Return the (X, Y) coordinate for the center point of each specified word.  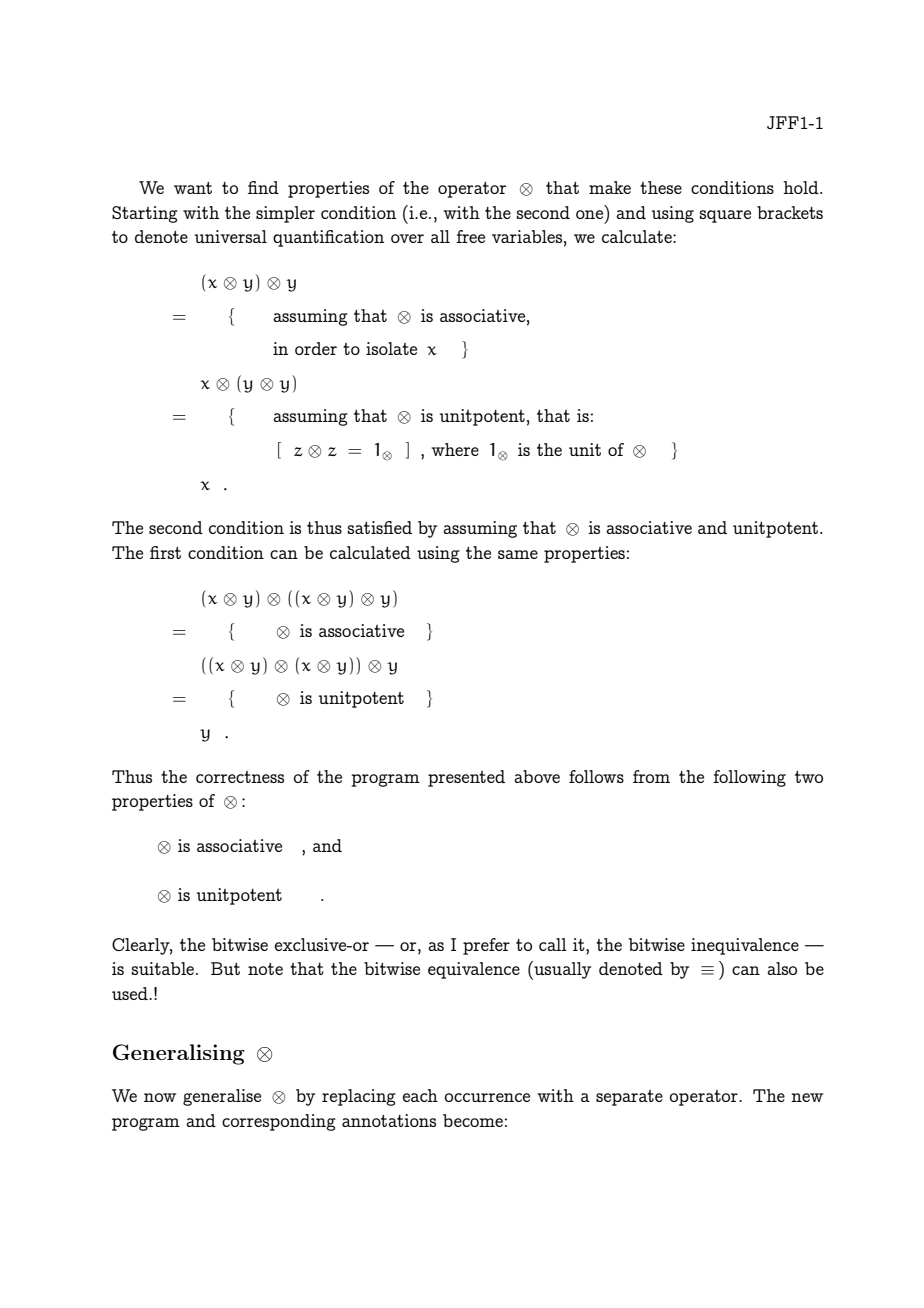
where (455, 449)
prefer (486, 946)
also (782, 968)
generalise (222, 1097)
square (725, 216)
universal (231, 236)
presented (466, 778)
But (225, 968)
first (165, 552)
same (518, 554)
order (316, 348)
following (749, 778)
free (470, 236)
